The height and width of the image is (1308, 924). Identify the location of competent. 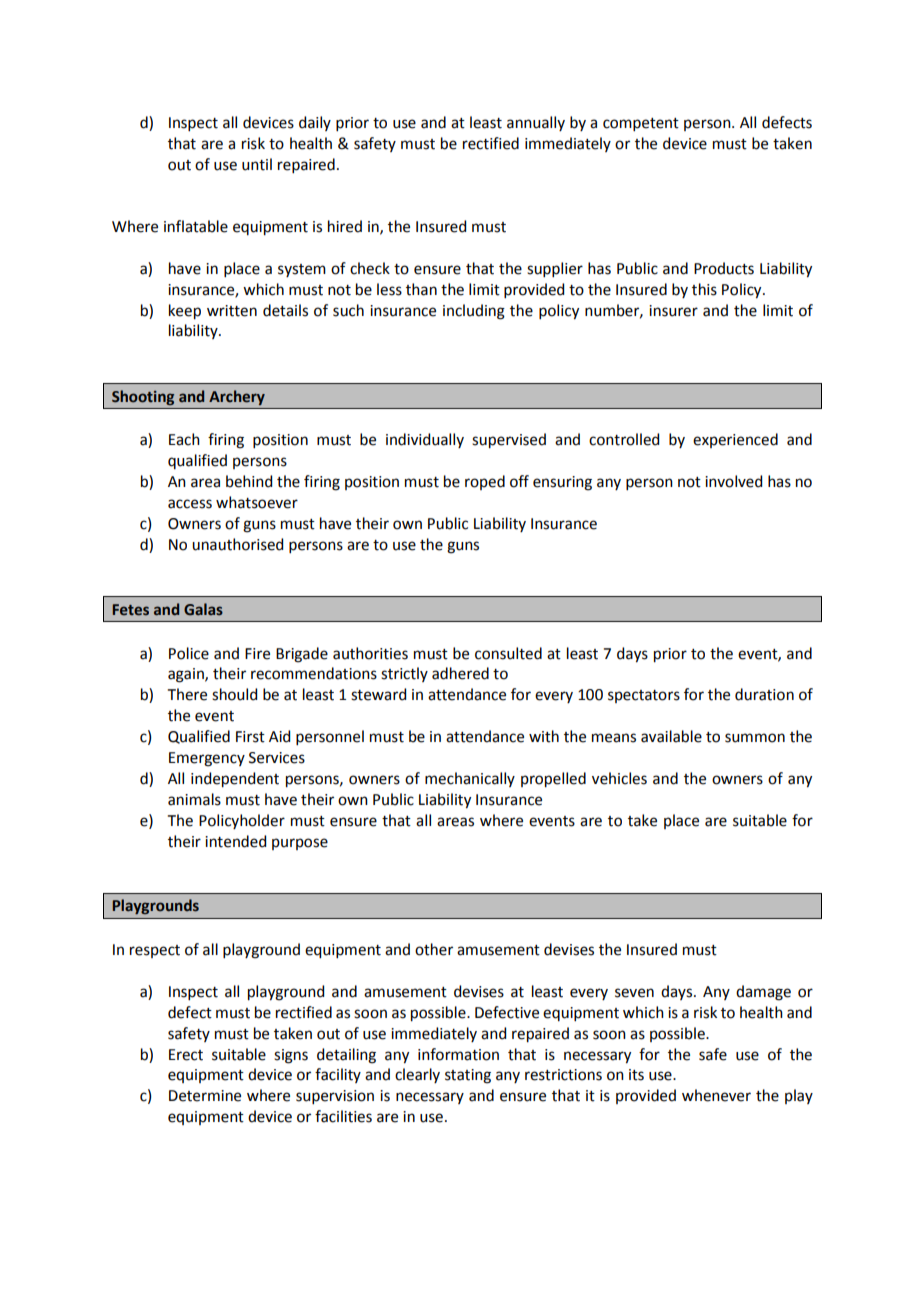
(641, 124).
